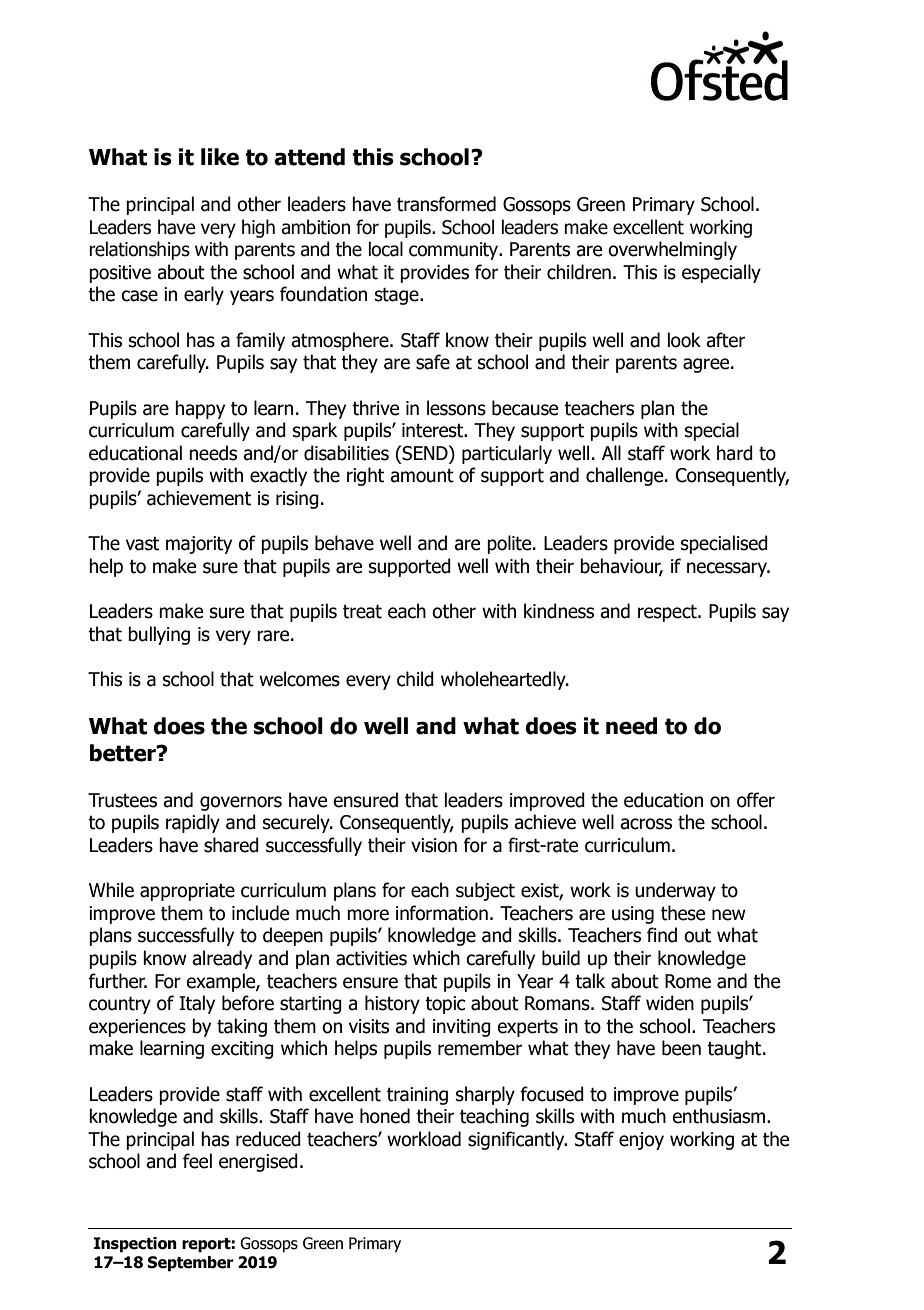 This screenshot has height=1310, width=924. I want to click on happy, so click(200, 409).
